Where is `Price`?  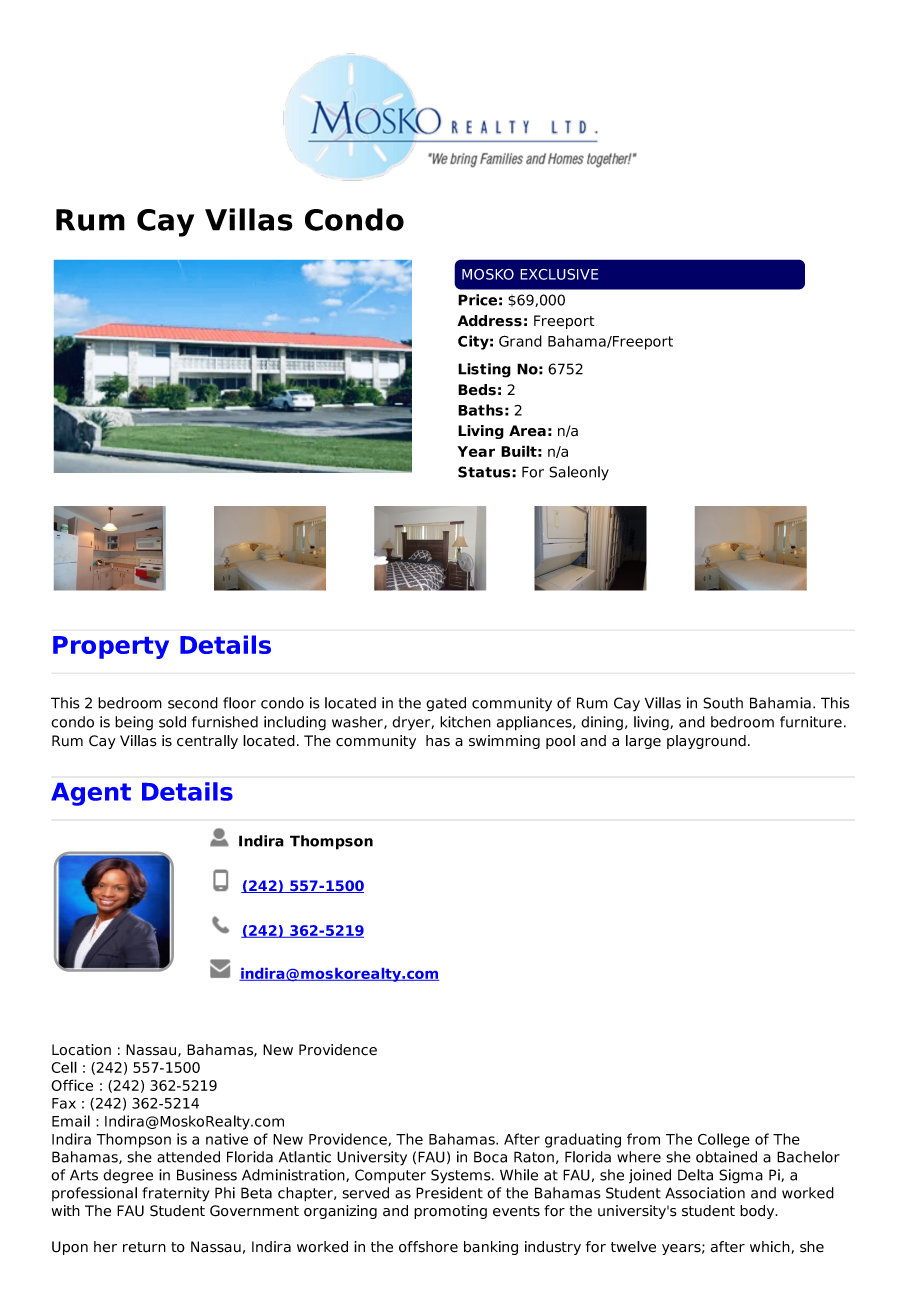
Price is located at coordinates (477, 300).
